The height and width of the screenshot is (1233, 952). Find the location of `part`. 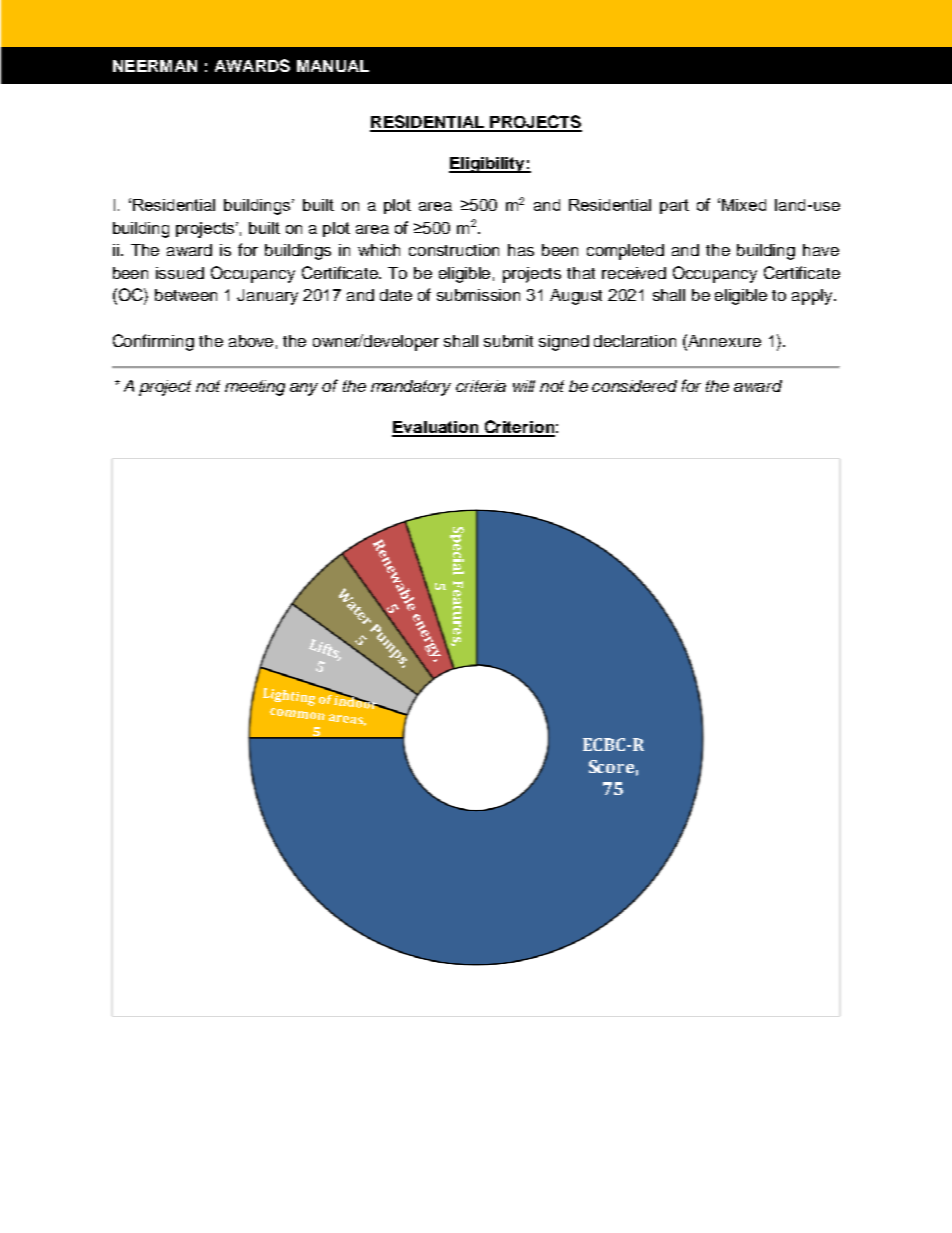

part is located at coordinates (674, 206).
